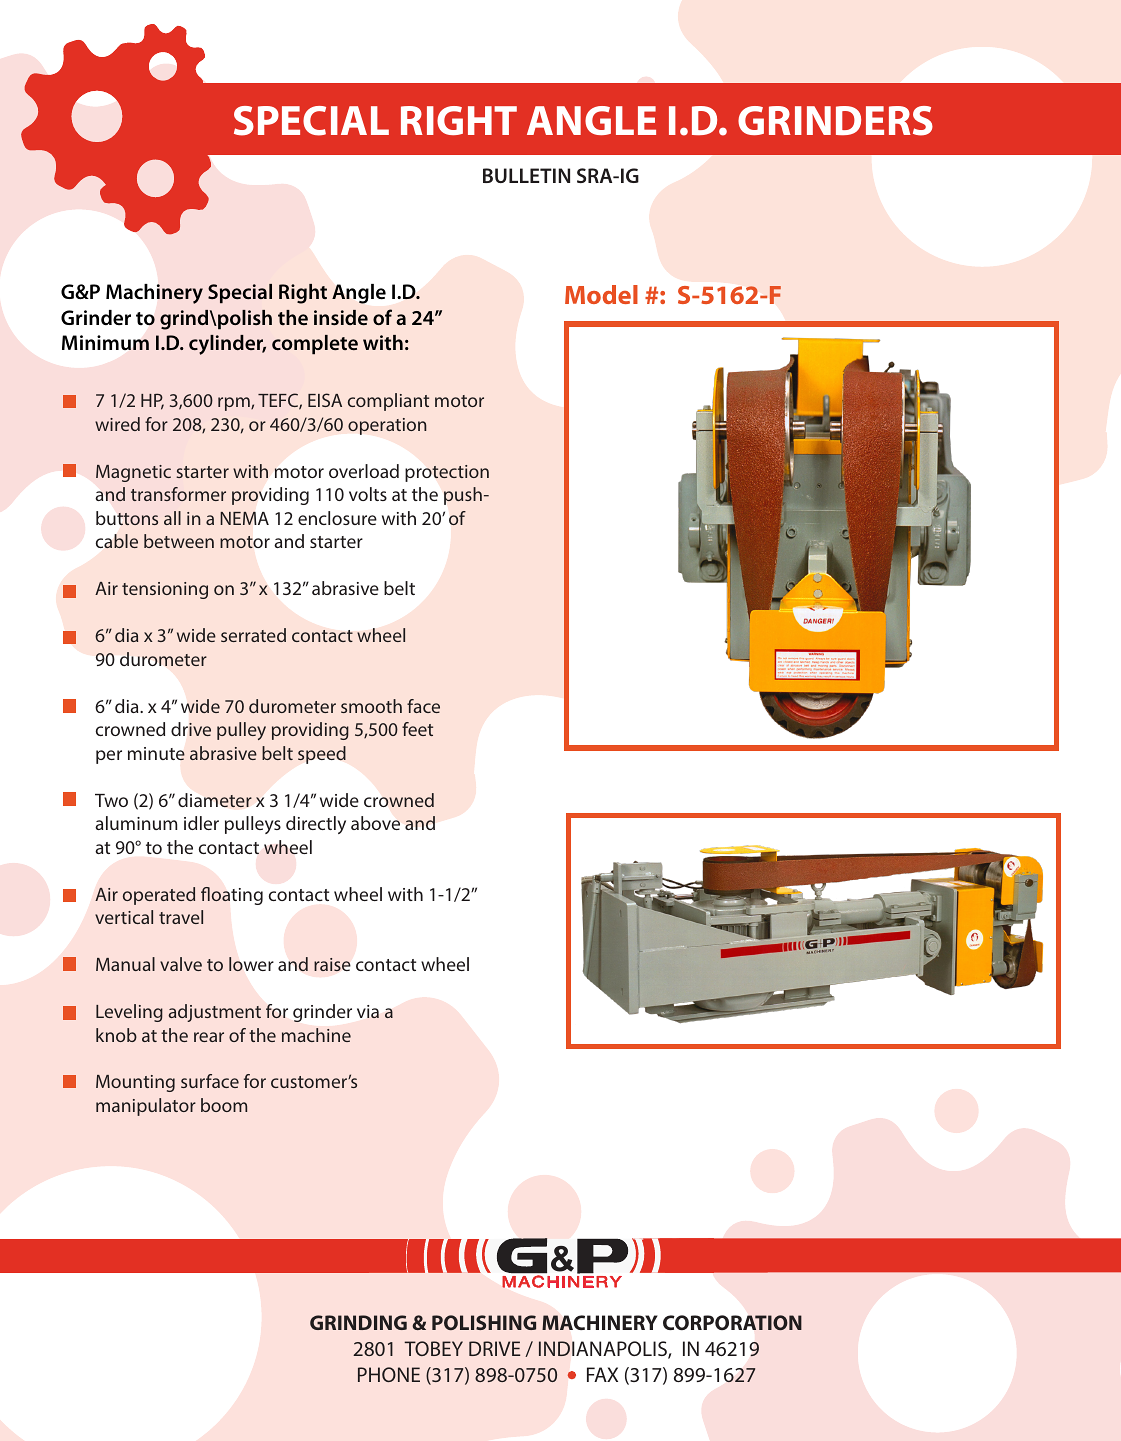 The image size is (1121, 1441). Describe the element at coordinates (181, 964) in the screenshot. I see `valve` at that location.
